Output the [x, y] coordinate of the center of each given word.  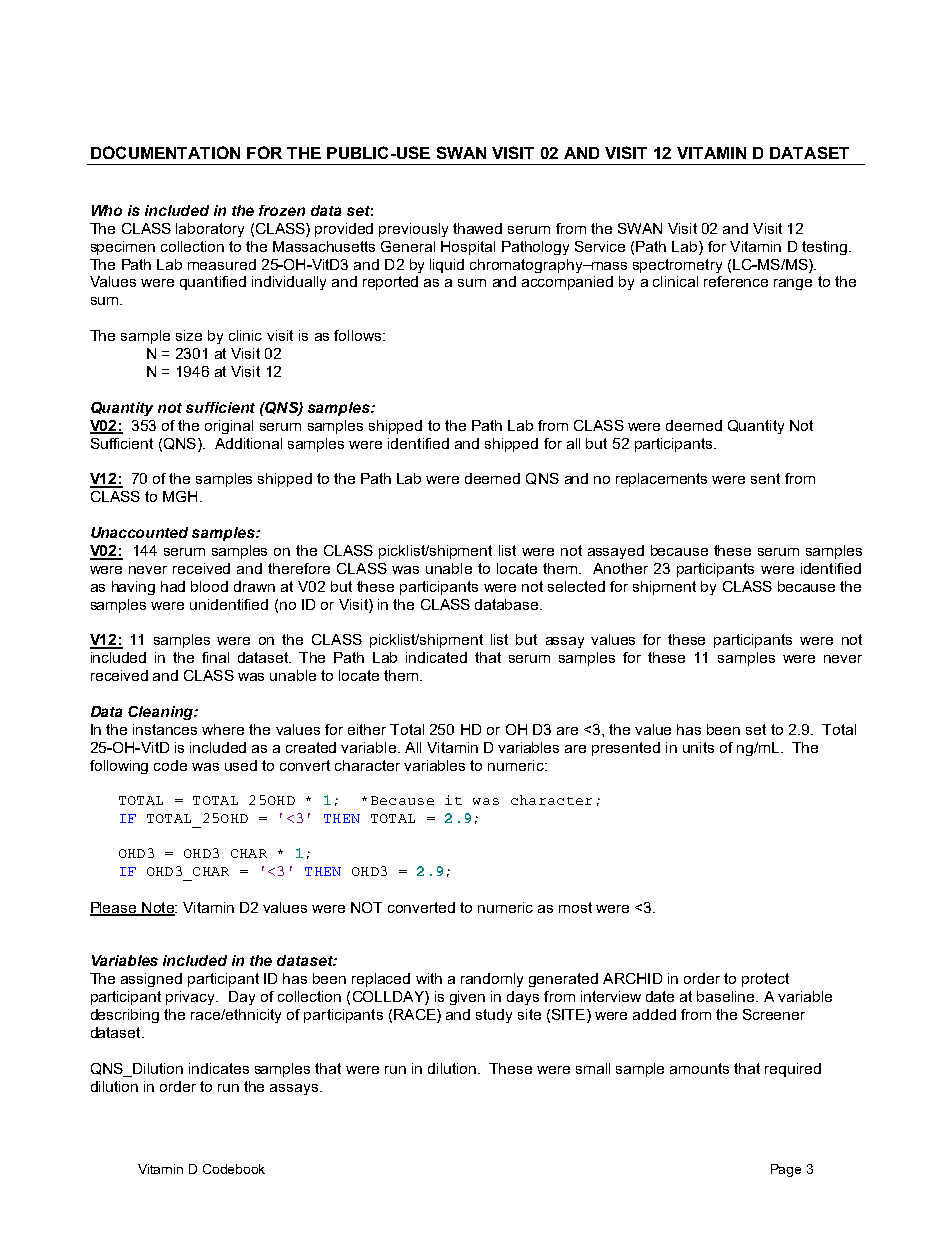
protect [765, 980]
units [698, 747]
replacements [661, 480]
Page [786, 1170]
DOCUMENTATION [165, 152]
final [215, 657]
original [229, 427]
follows [359, 335]
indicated [436, 657]
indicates [219, 1068]
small [593, 1068]
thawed [477, 228]
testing [824, 248]
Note [158, 908]
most [575, 907]
